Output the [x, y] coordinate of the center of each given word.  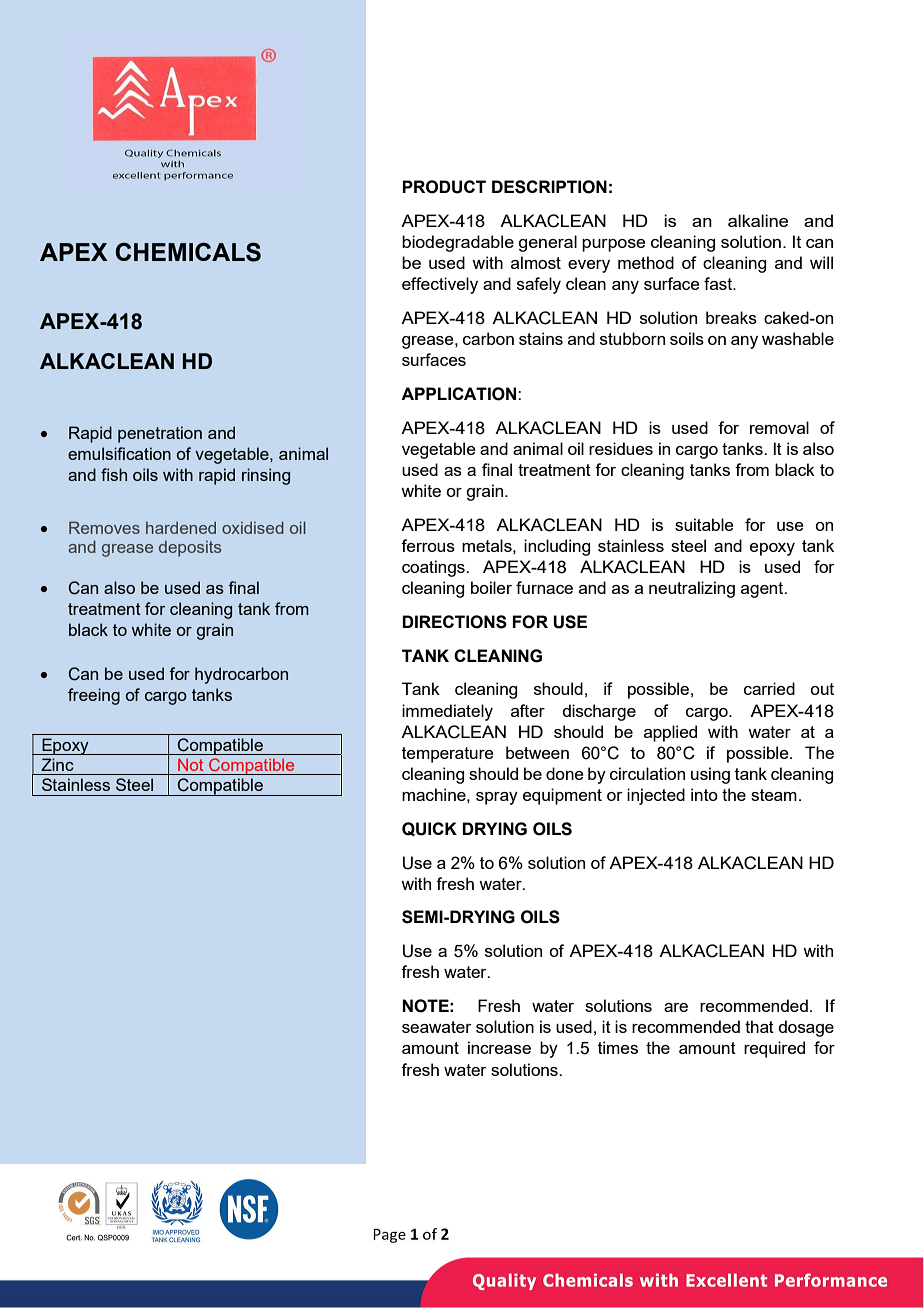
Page [389, 1236]
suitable [704, 524]
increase [499, 1047]
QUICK [429, 829]
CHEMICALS [188, 252]
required [774, 1049]
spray [497, 798]
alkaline [758, 220]
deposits [190, 549]
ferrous [428, 545]
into [704, 794]
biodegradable [458, 243]
